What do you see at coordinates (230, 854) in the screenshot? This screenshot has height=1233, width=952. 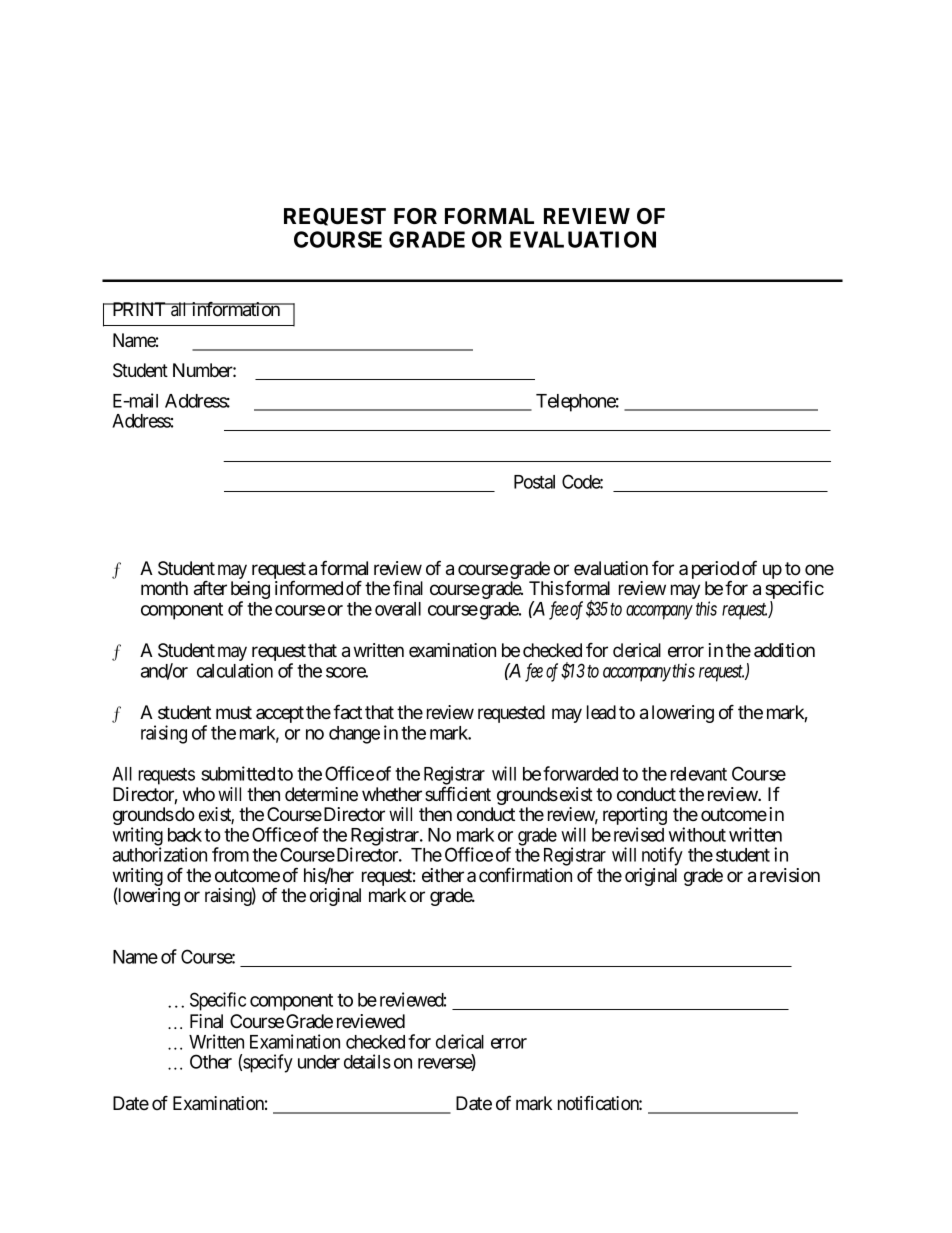 I see `from` at bounding box center [230, 854].
